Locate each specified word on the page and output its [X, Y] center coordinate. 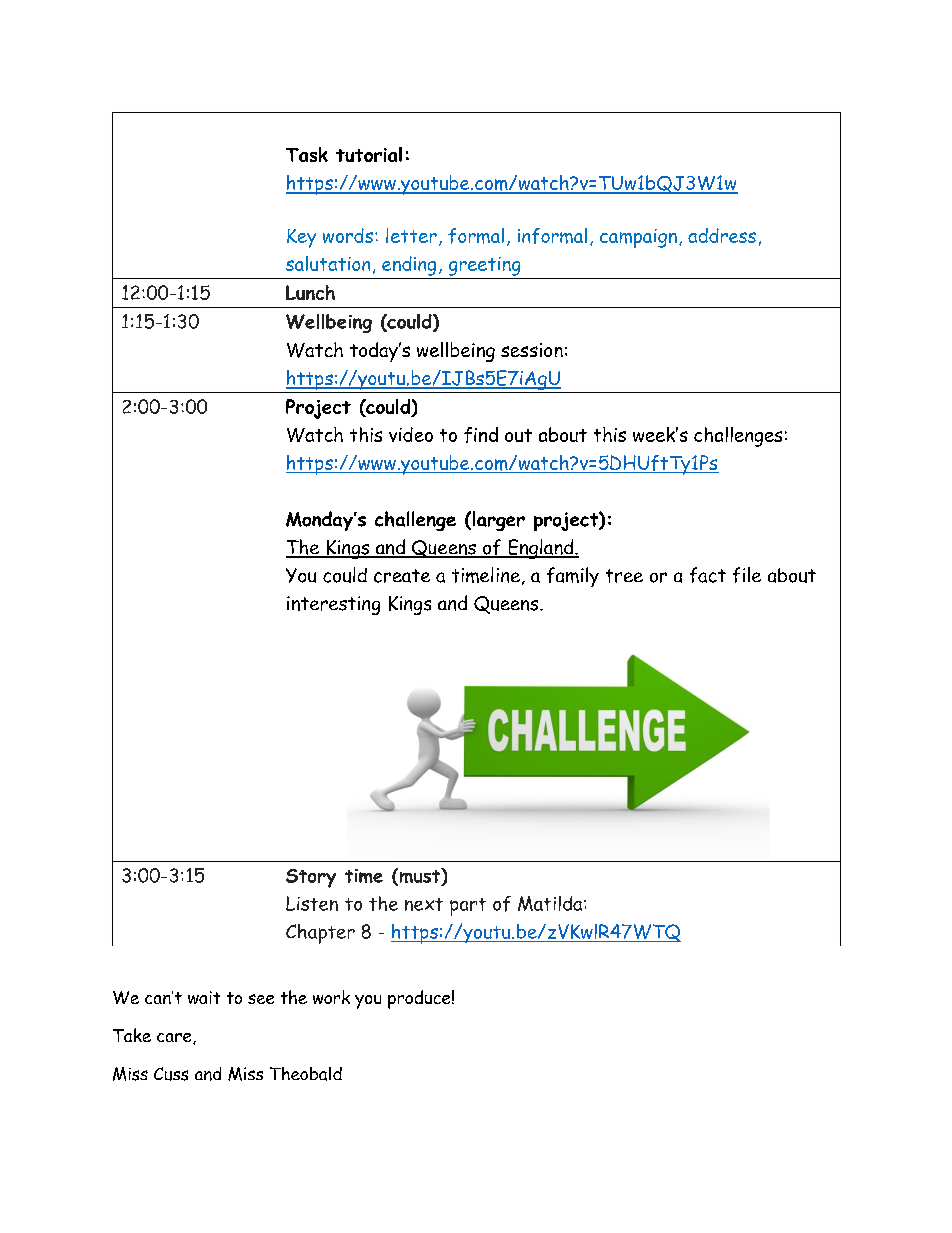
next [424, 904]
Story [311, 878]
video [411, 434]
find [481, 435]
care [175, 1038]
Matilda [551, 903]
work [331, 997]
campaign [638, 238]
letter [411, 235]
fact [708, 575]
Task [307, 154]
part [468, 907]
